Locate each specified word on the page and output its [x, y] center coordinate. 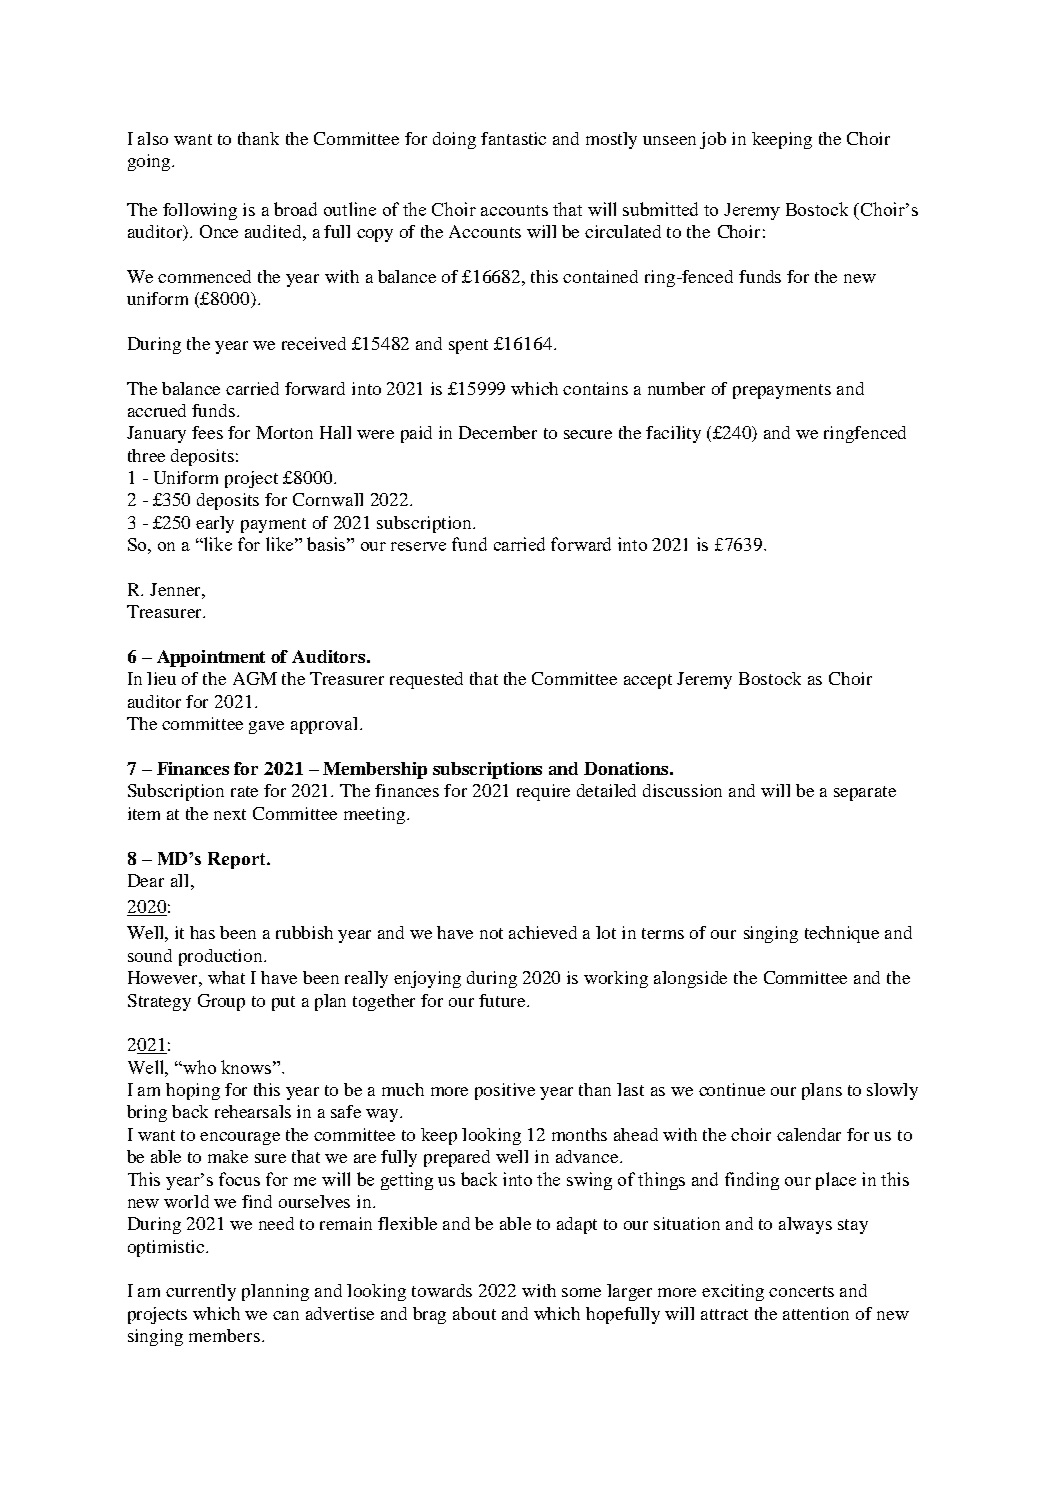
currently [201, 1292]
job [713, 140]
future [504, 1000]
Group [221, 1002]
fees [207, 432]
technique [842, 934]
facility [673, 434]
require [543, 792]
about [474, 1313]
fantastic [513, 138]
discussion [682, 790]
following [200, 211]
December [498, 432]
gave [266, 727]
